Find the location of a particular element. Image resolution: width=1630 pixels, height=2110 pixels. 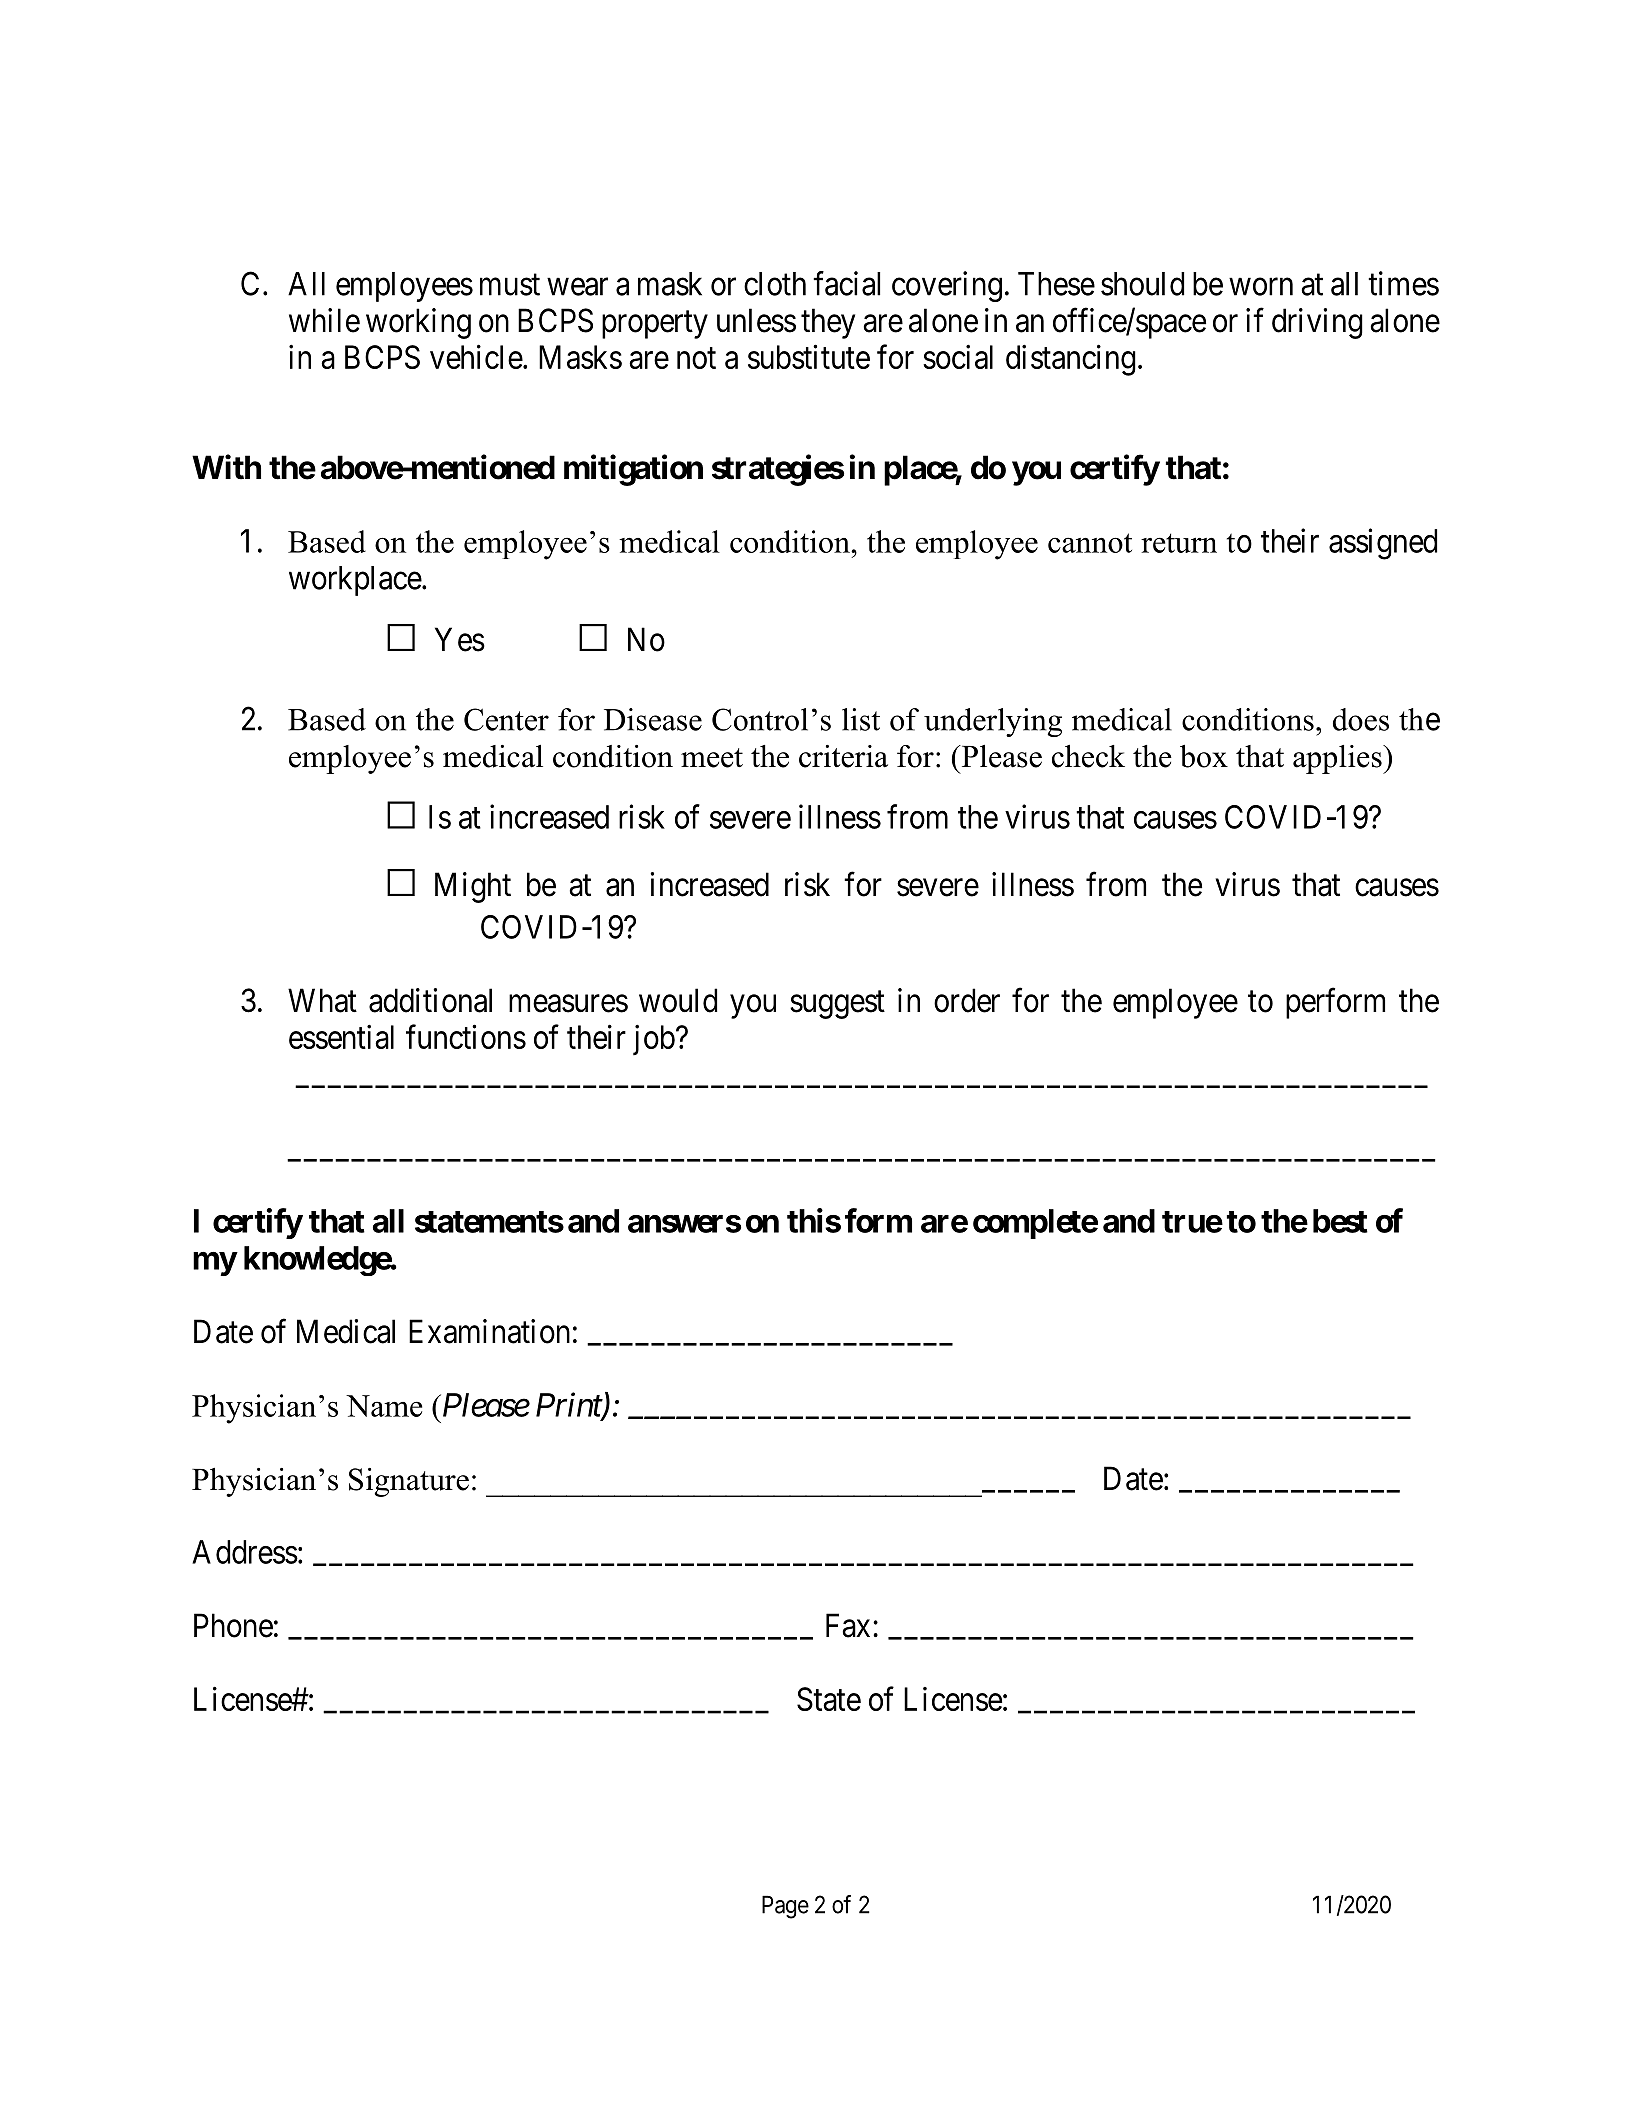

they is located at coordinates (828, 323).
